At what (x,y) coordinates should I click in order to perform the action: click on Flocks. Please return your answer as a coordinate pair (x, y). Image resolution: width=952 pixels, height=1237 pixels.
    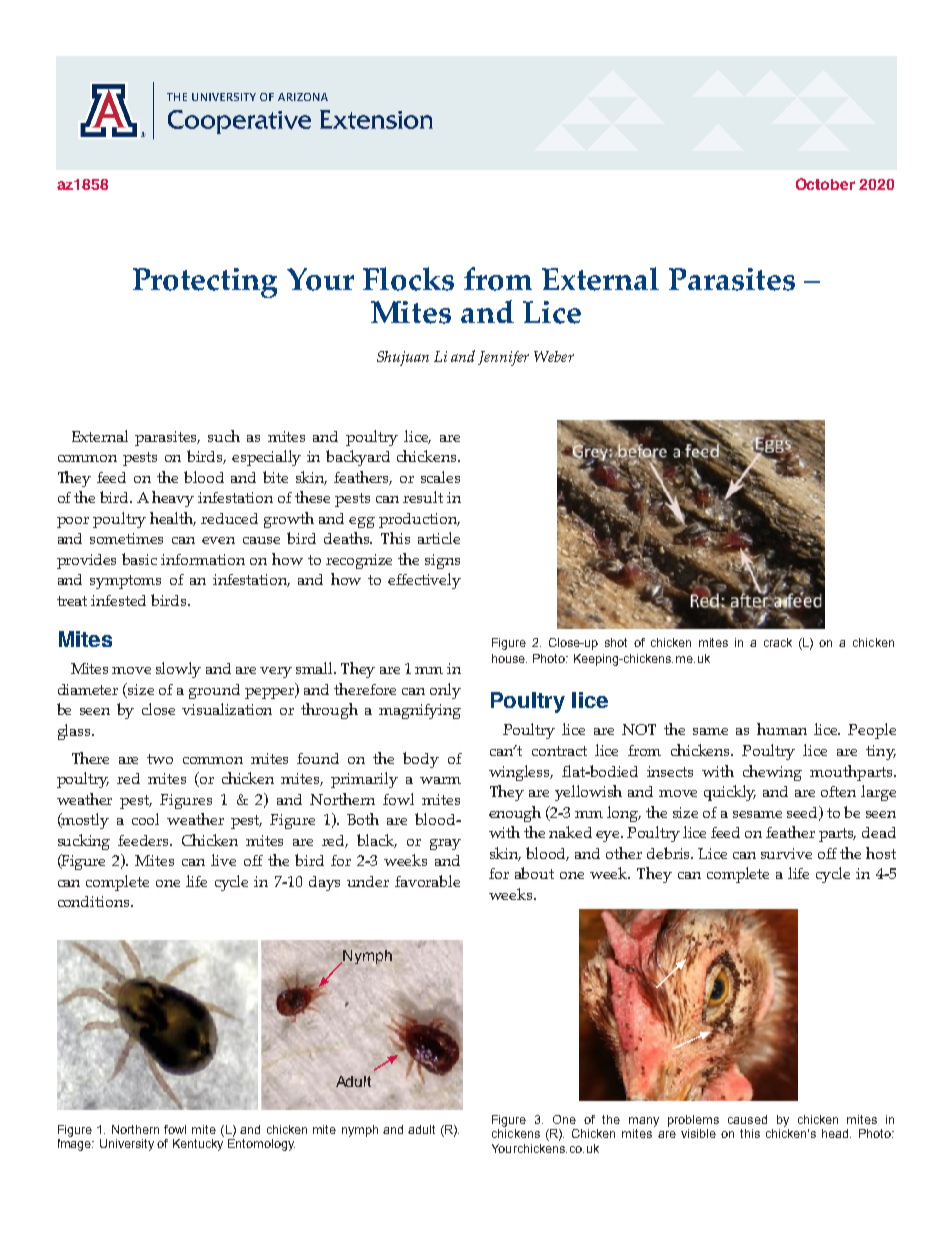
    Looking at the image, I should click on (408, 279).
